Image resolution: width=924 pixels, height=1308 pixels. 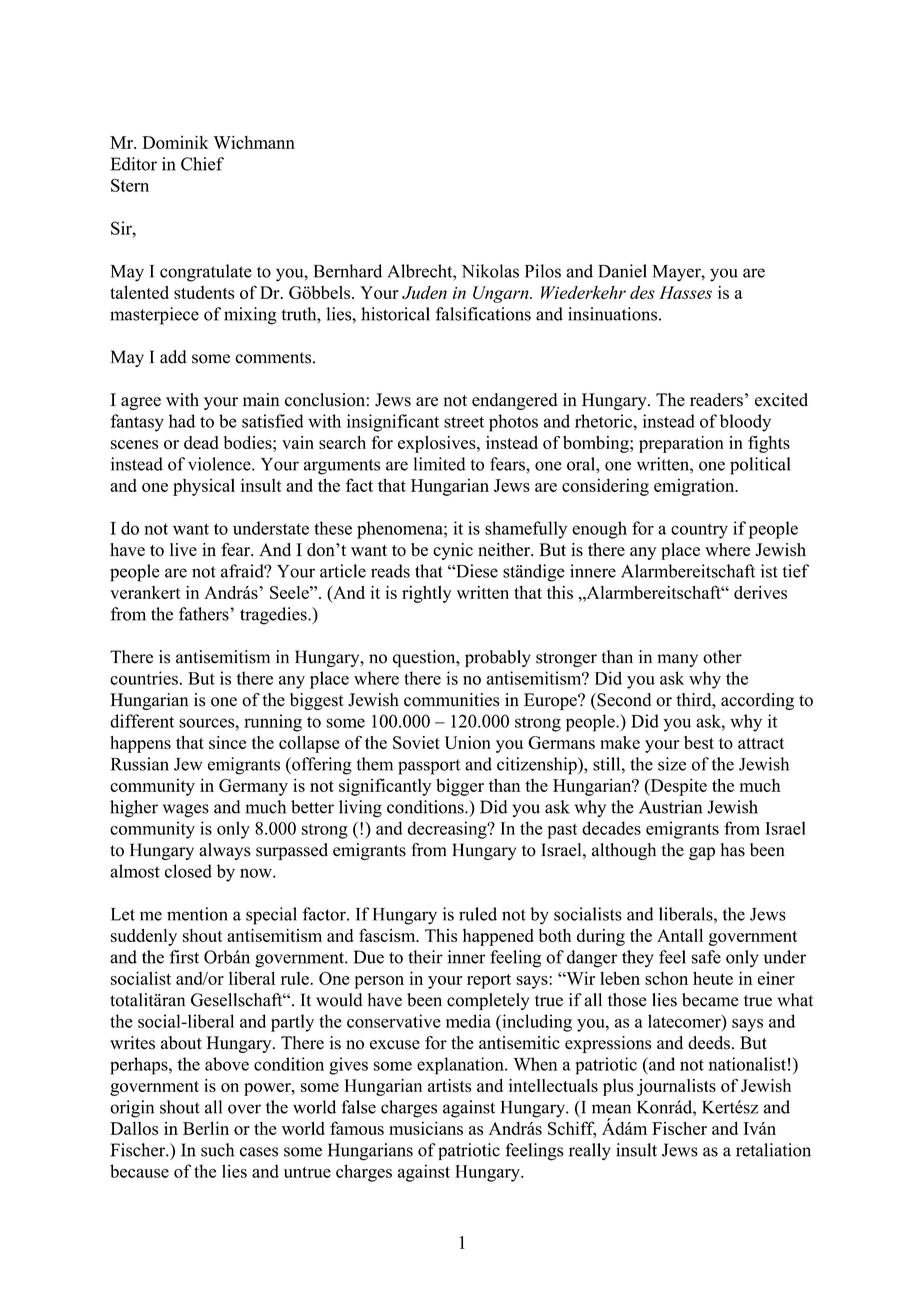 I want to click on Nikolas, so click(x=490, y=271).
